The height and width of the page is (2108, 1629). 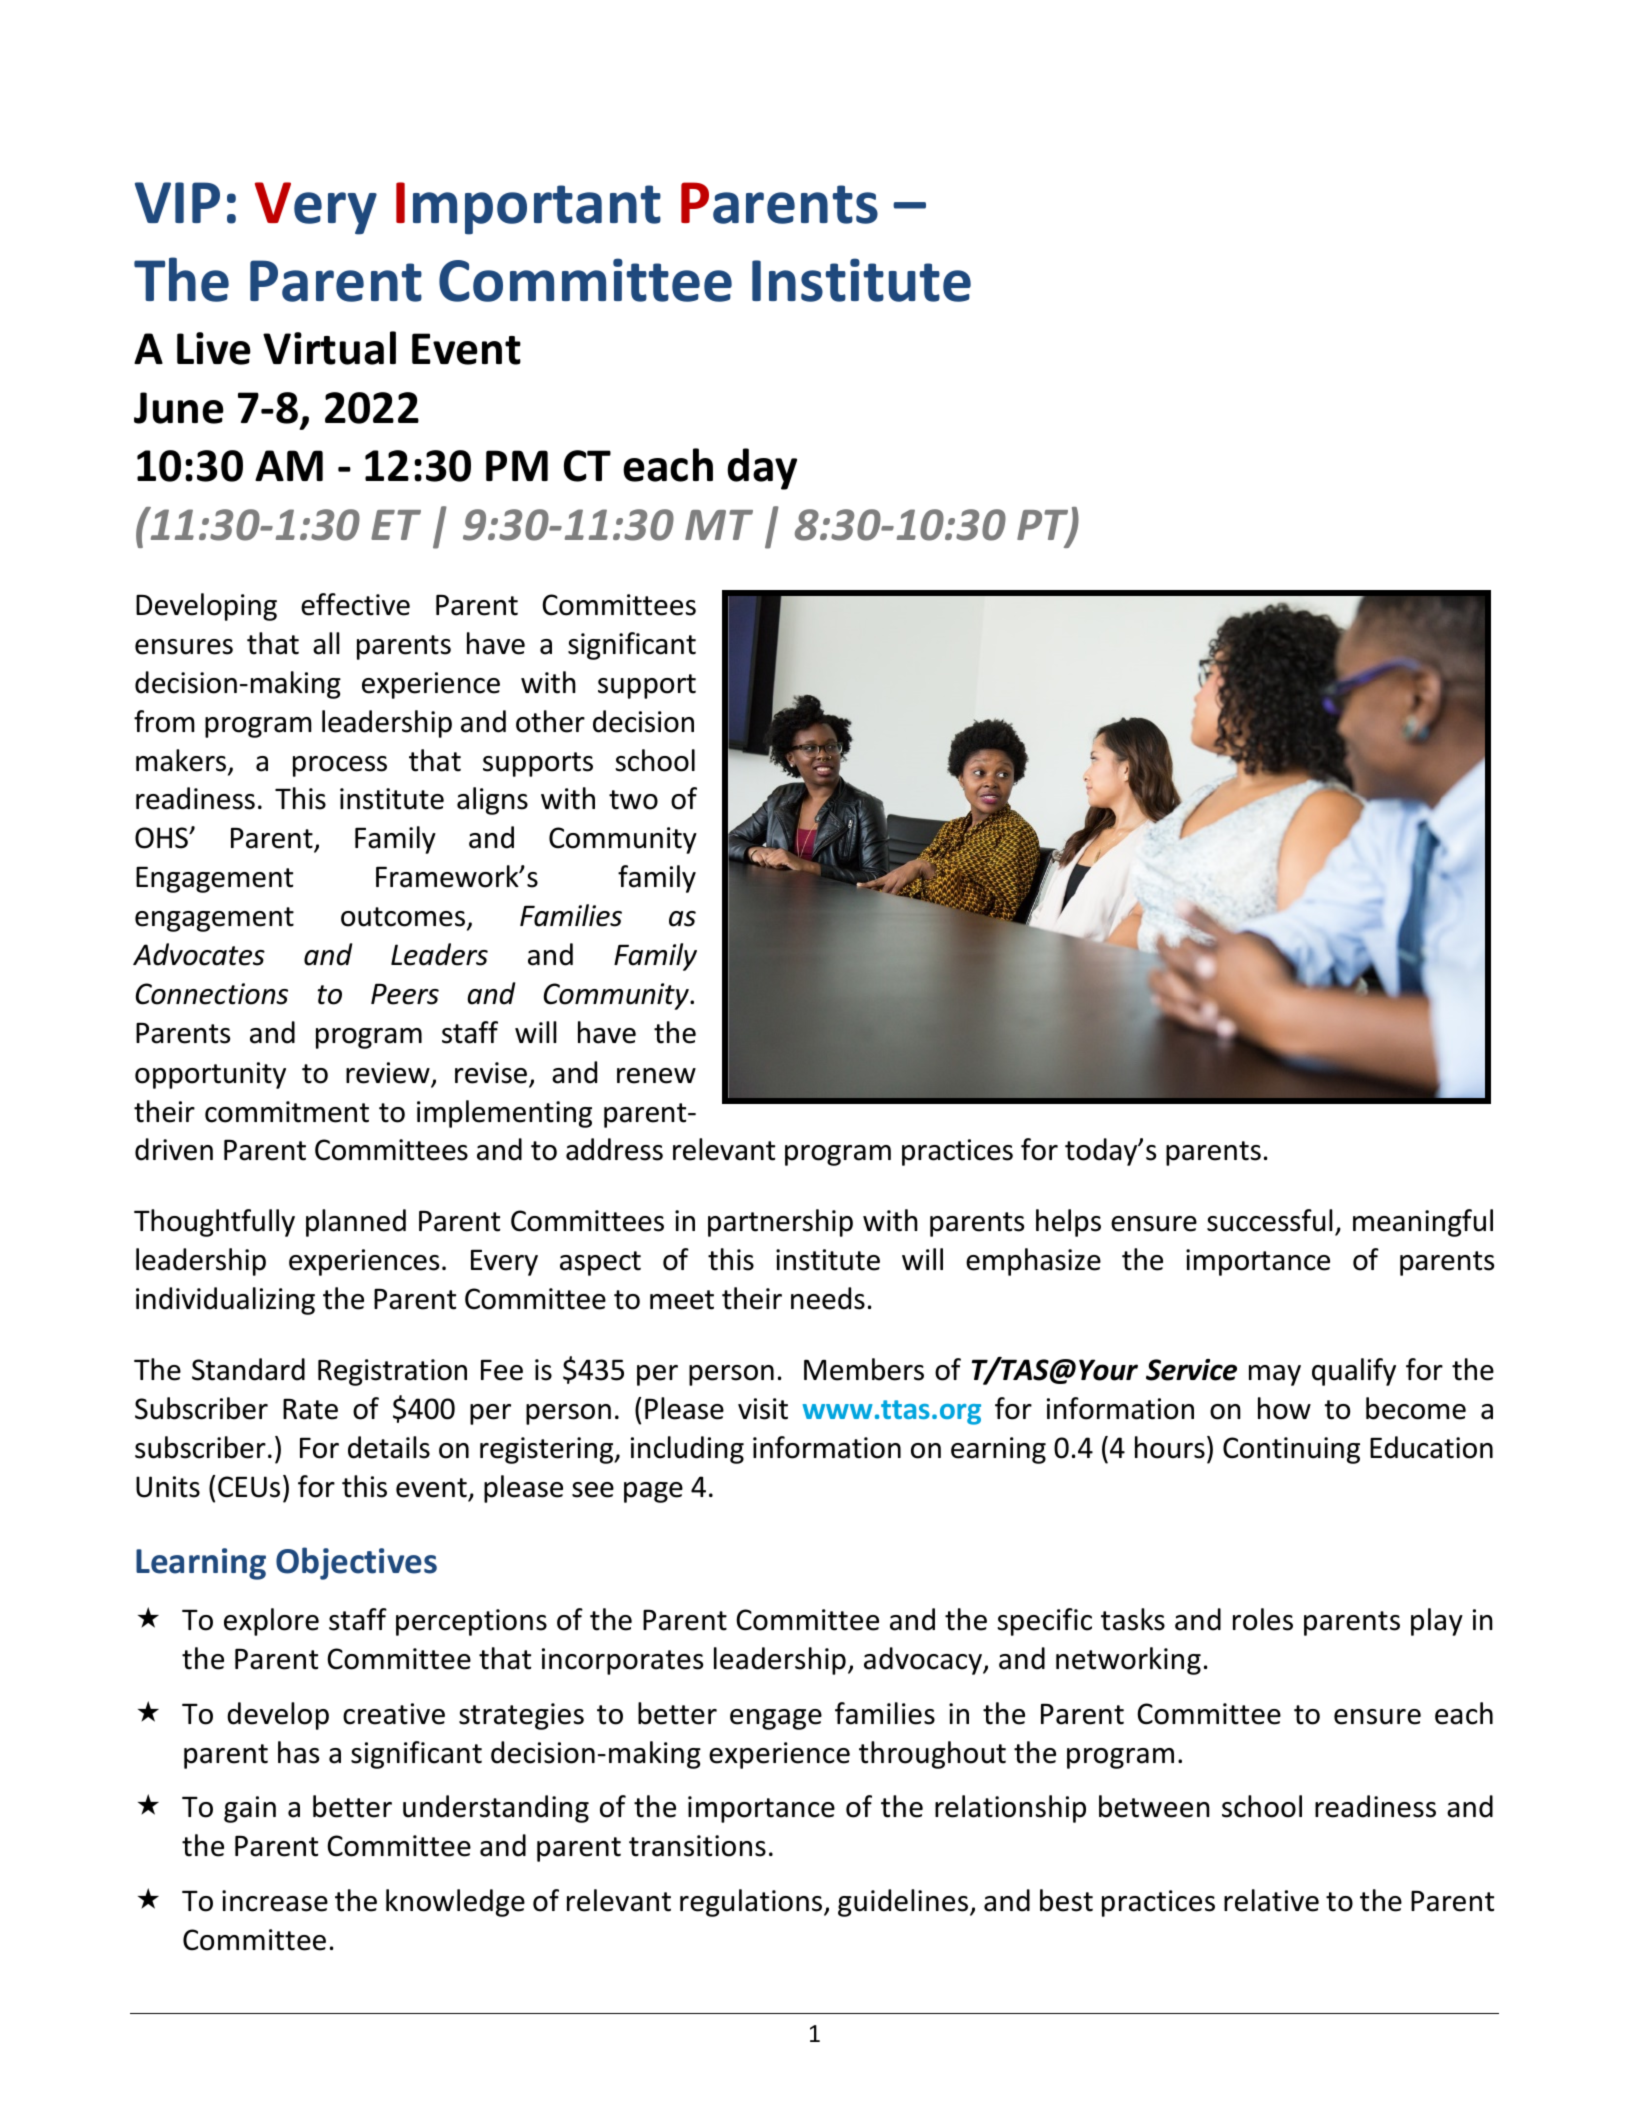 I want to click on Important, so click(x=528, y=208).
